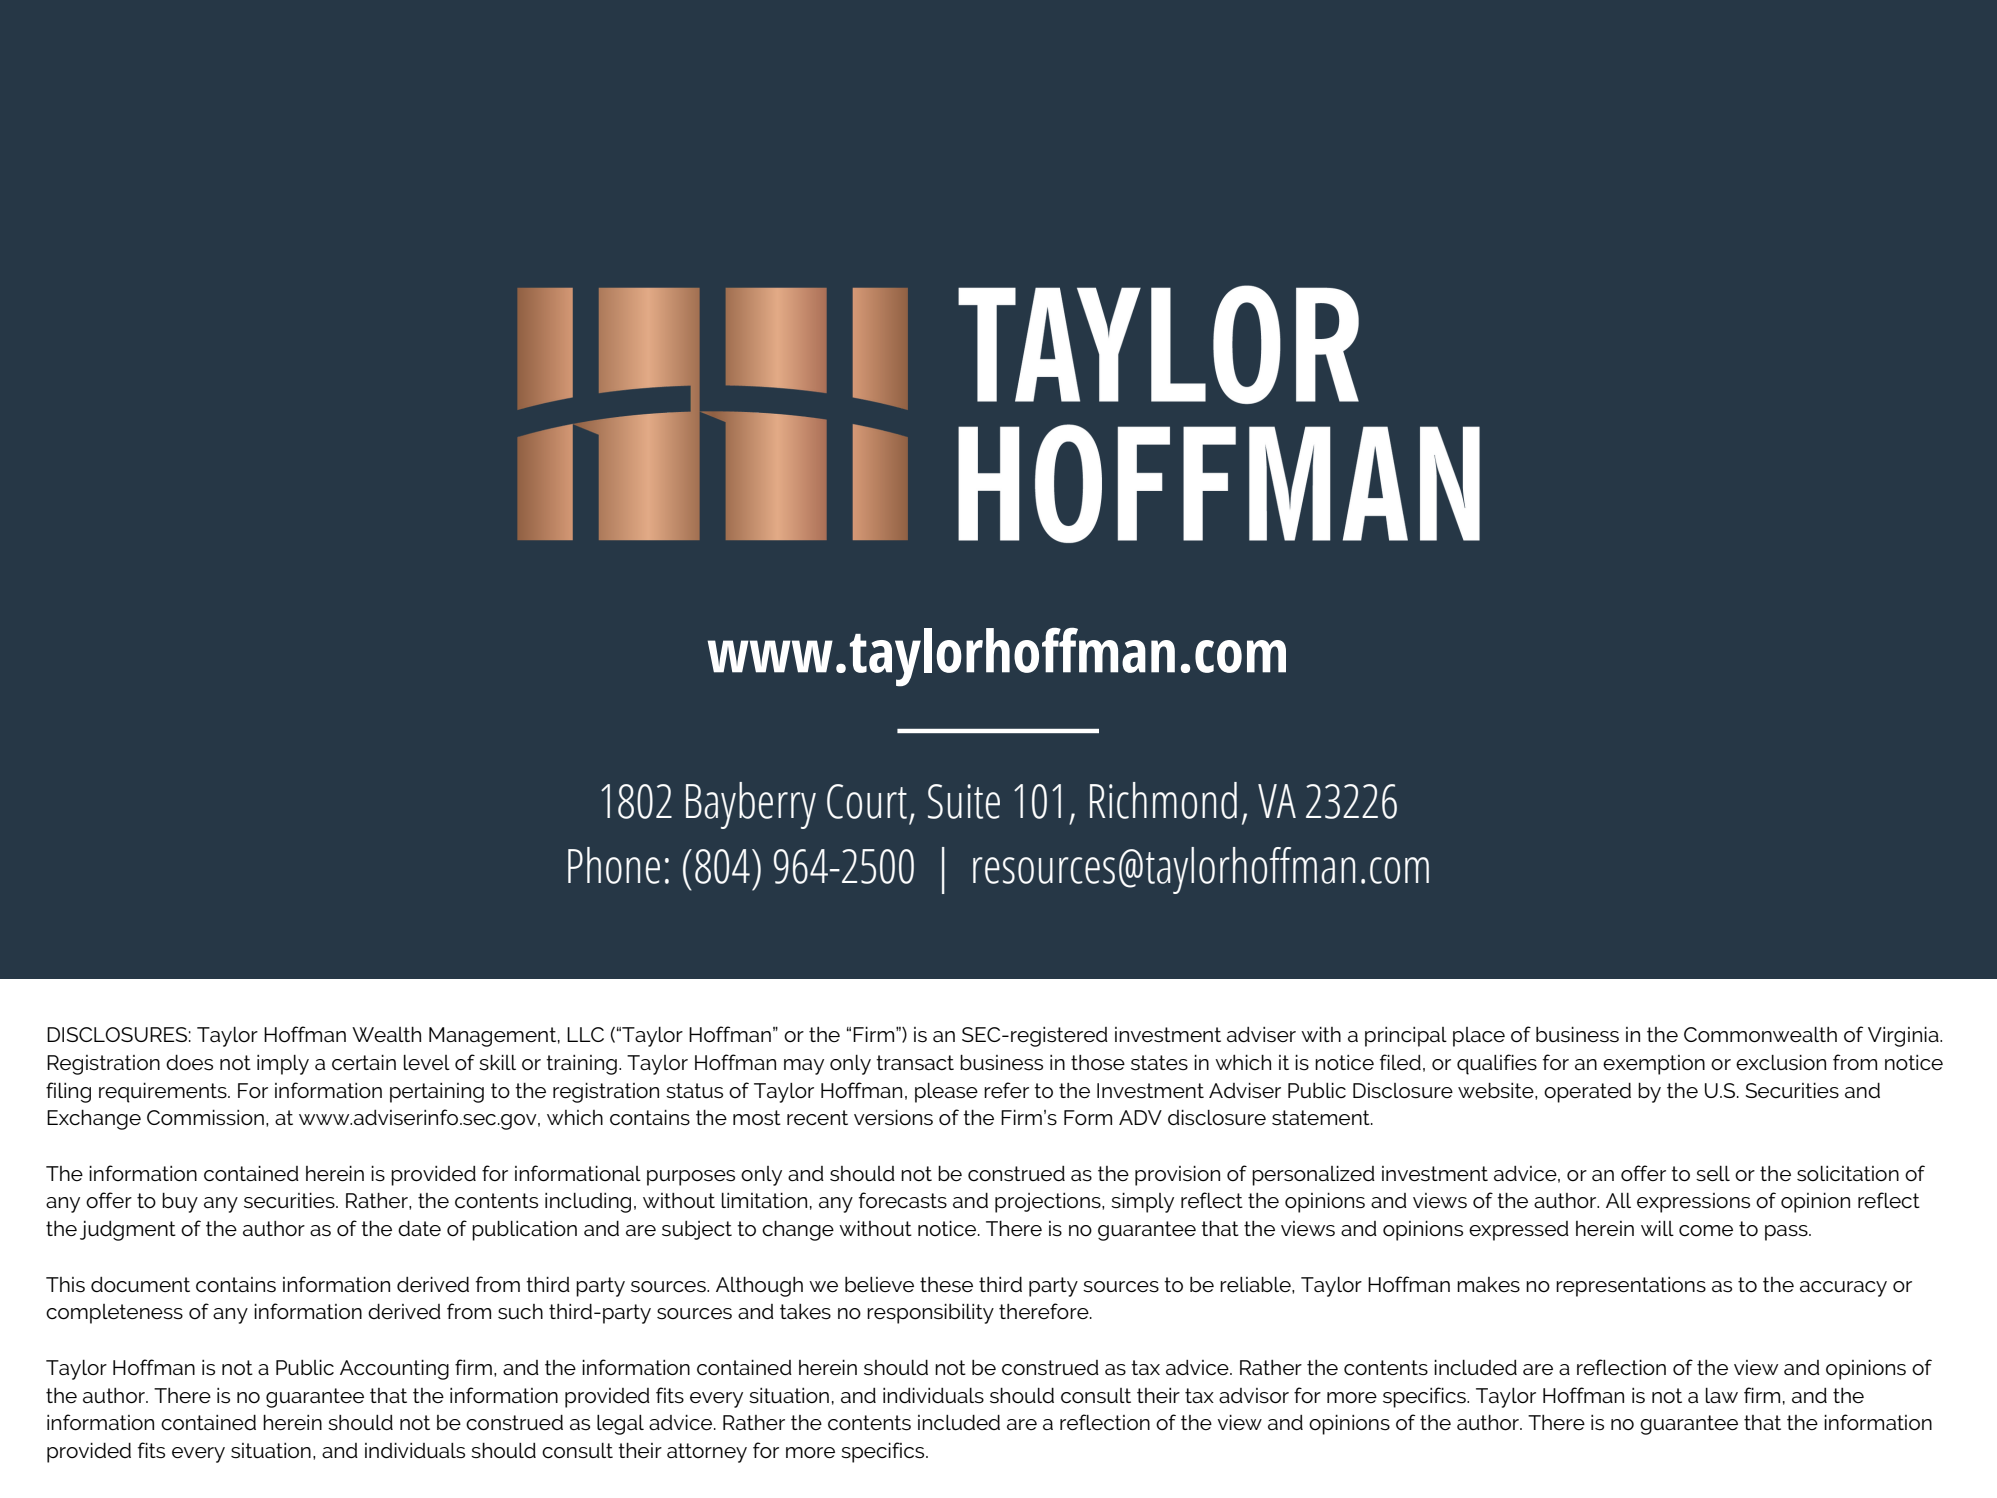 The image size is (1997, 1498). What do you see at coordinates (364, 1062) in the image?
I see `certain` at bounding box center [364, 1062].
